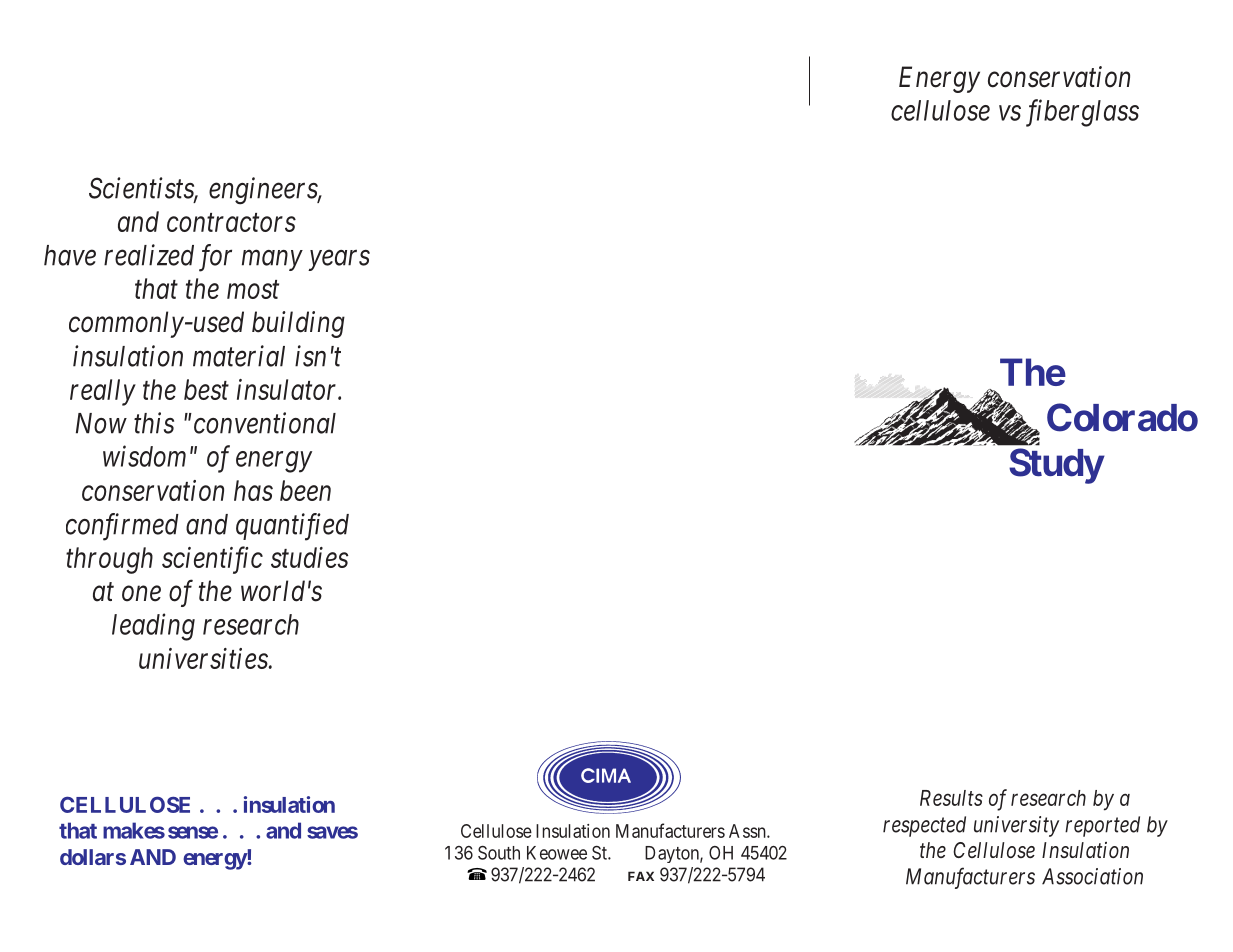  Describe the element at coordinates (1082, 113) in the page. I see `fiberglass` at that location.
